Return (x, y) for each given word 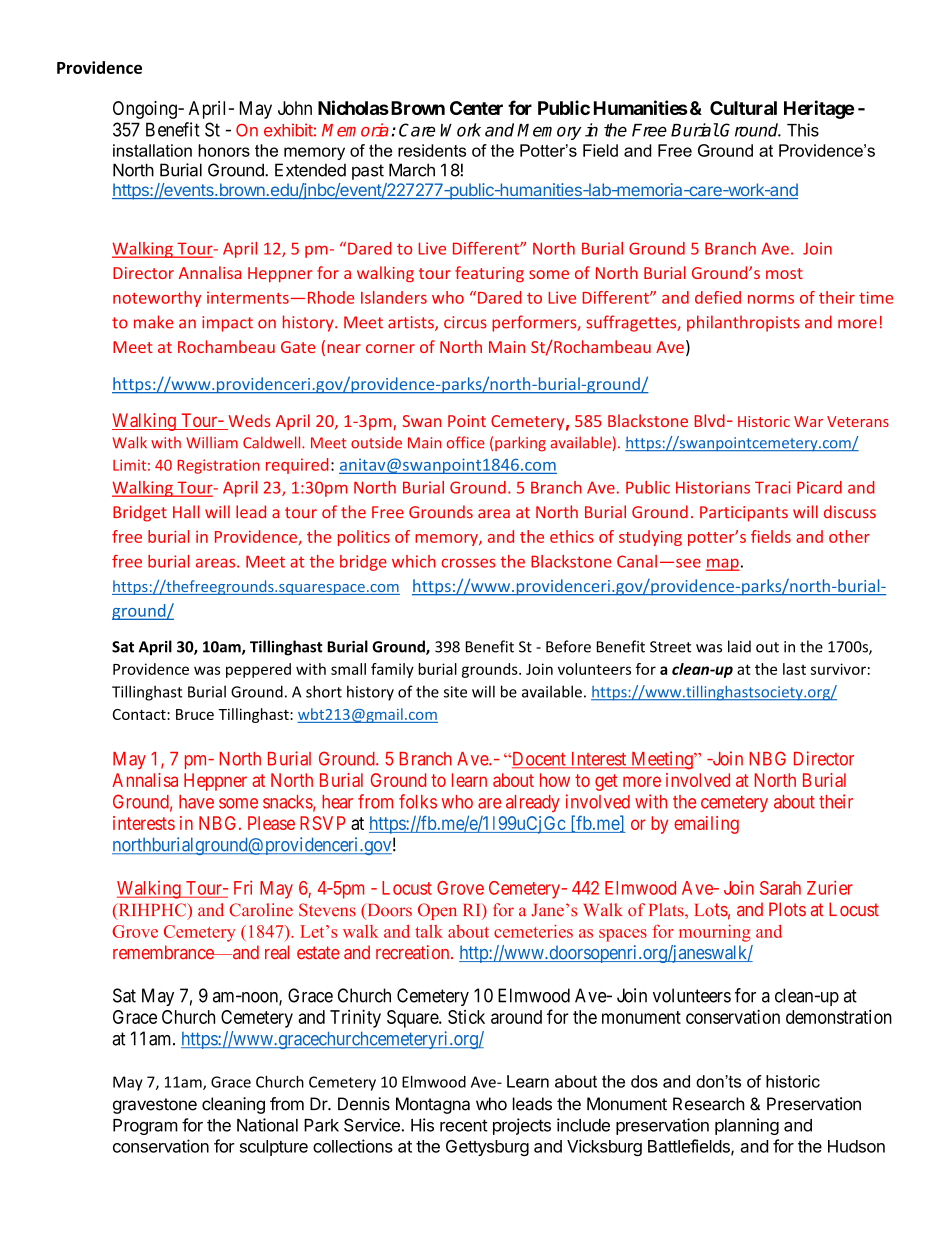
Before (568, 646)
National (267, 1125)
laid (739, 646)
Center (476, 108)
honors (224, 150)
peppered (258, 670)
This (803, 130)
